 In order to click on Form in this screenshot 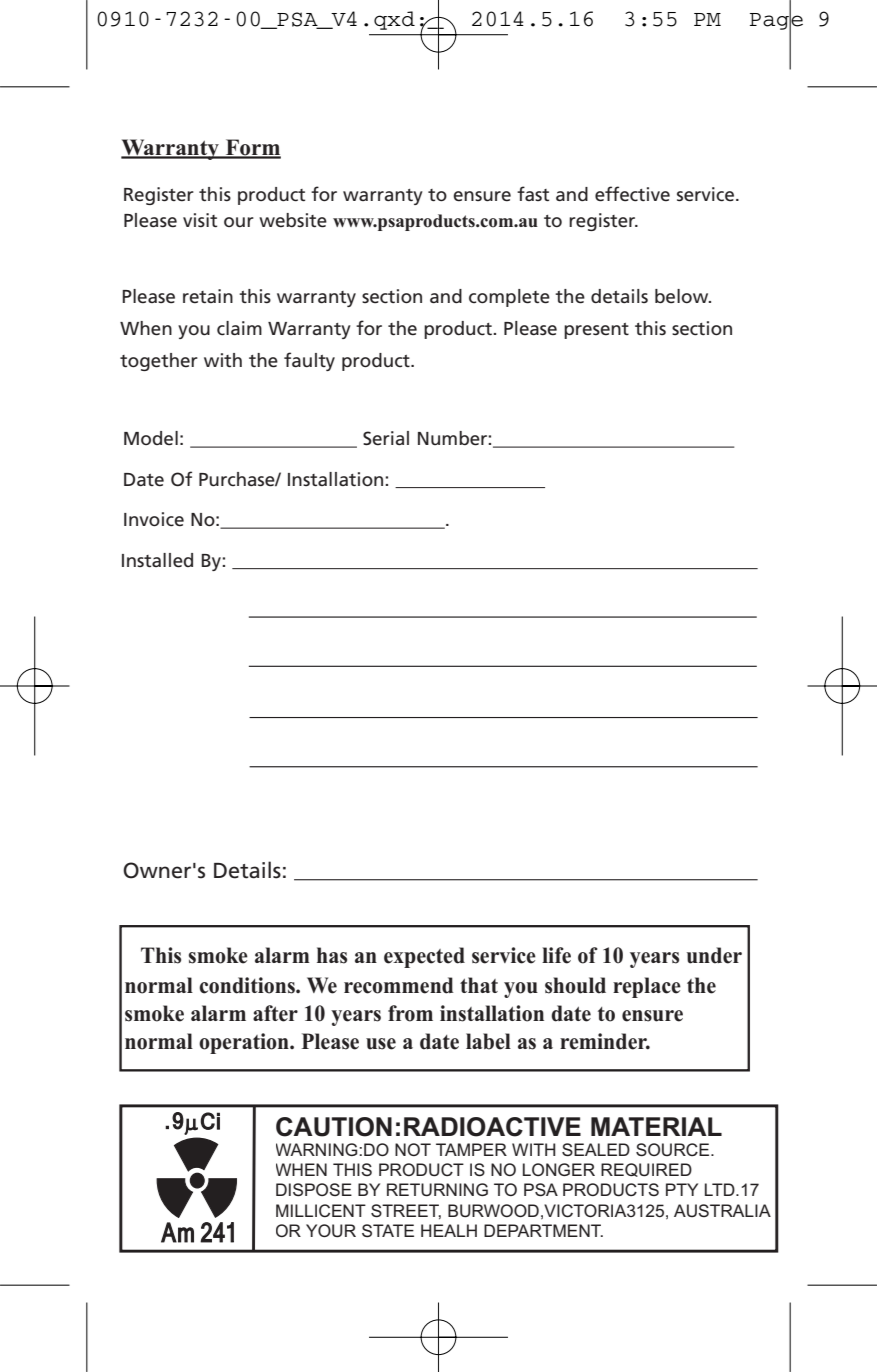, I will do `click(252, 148)`.
